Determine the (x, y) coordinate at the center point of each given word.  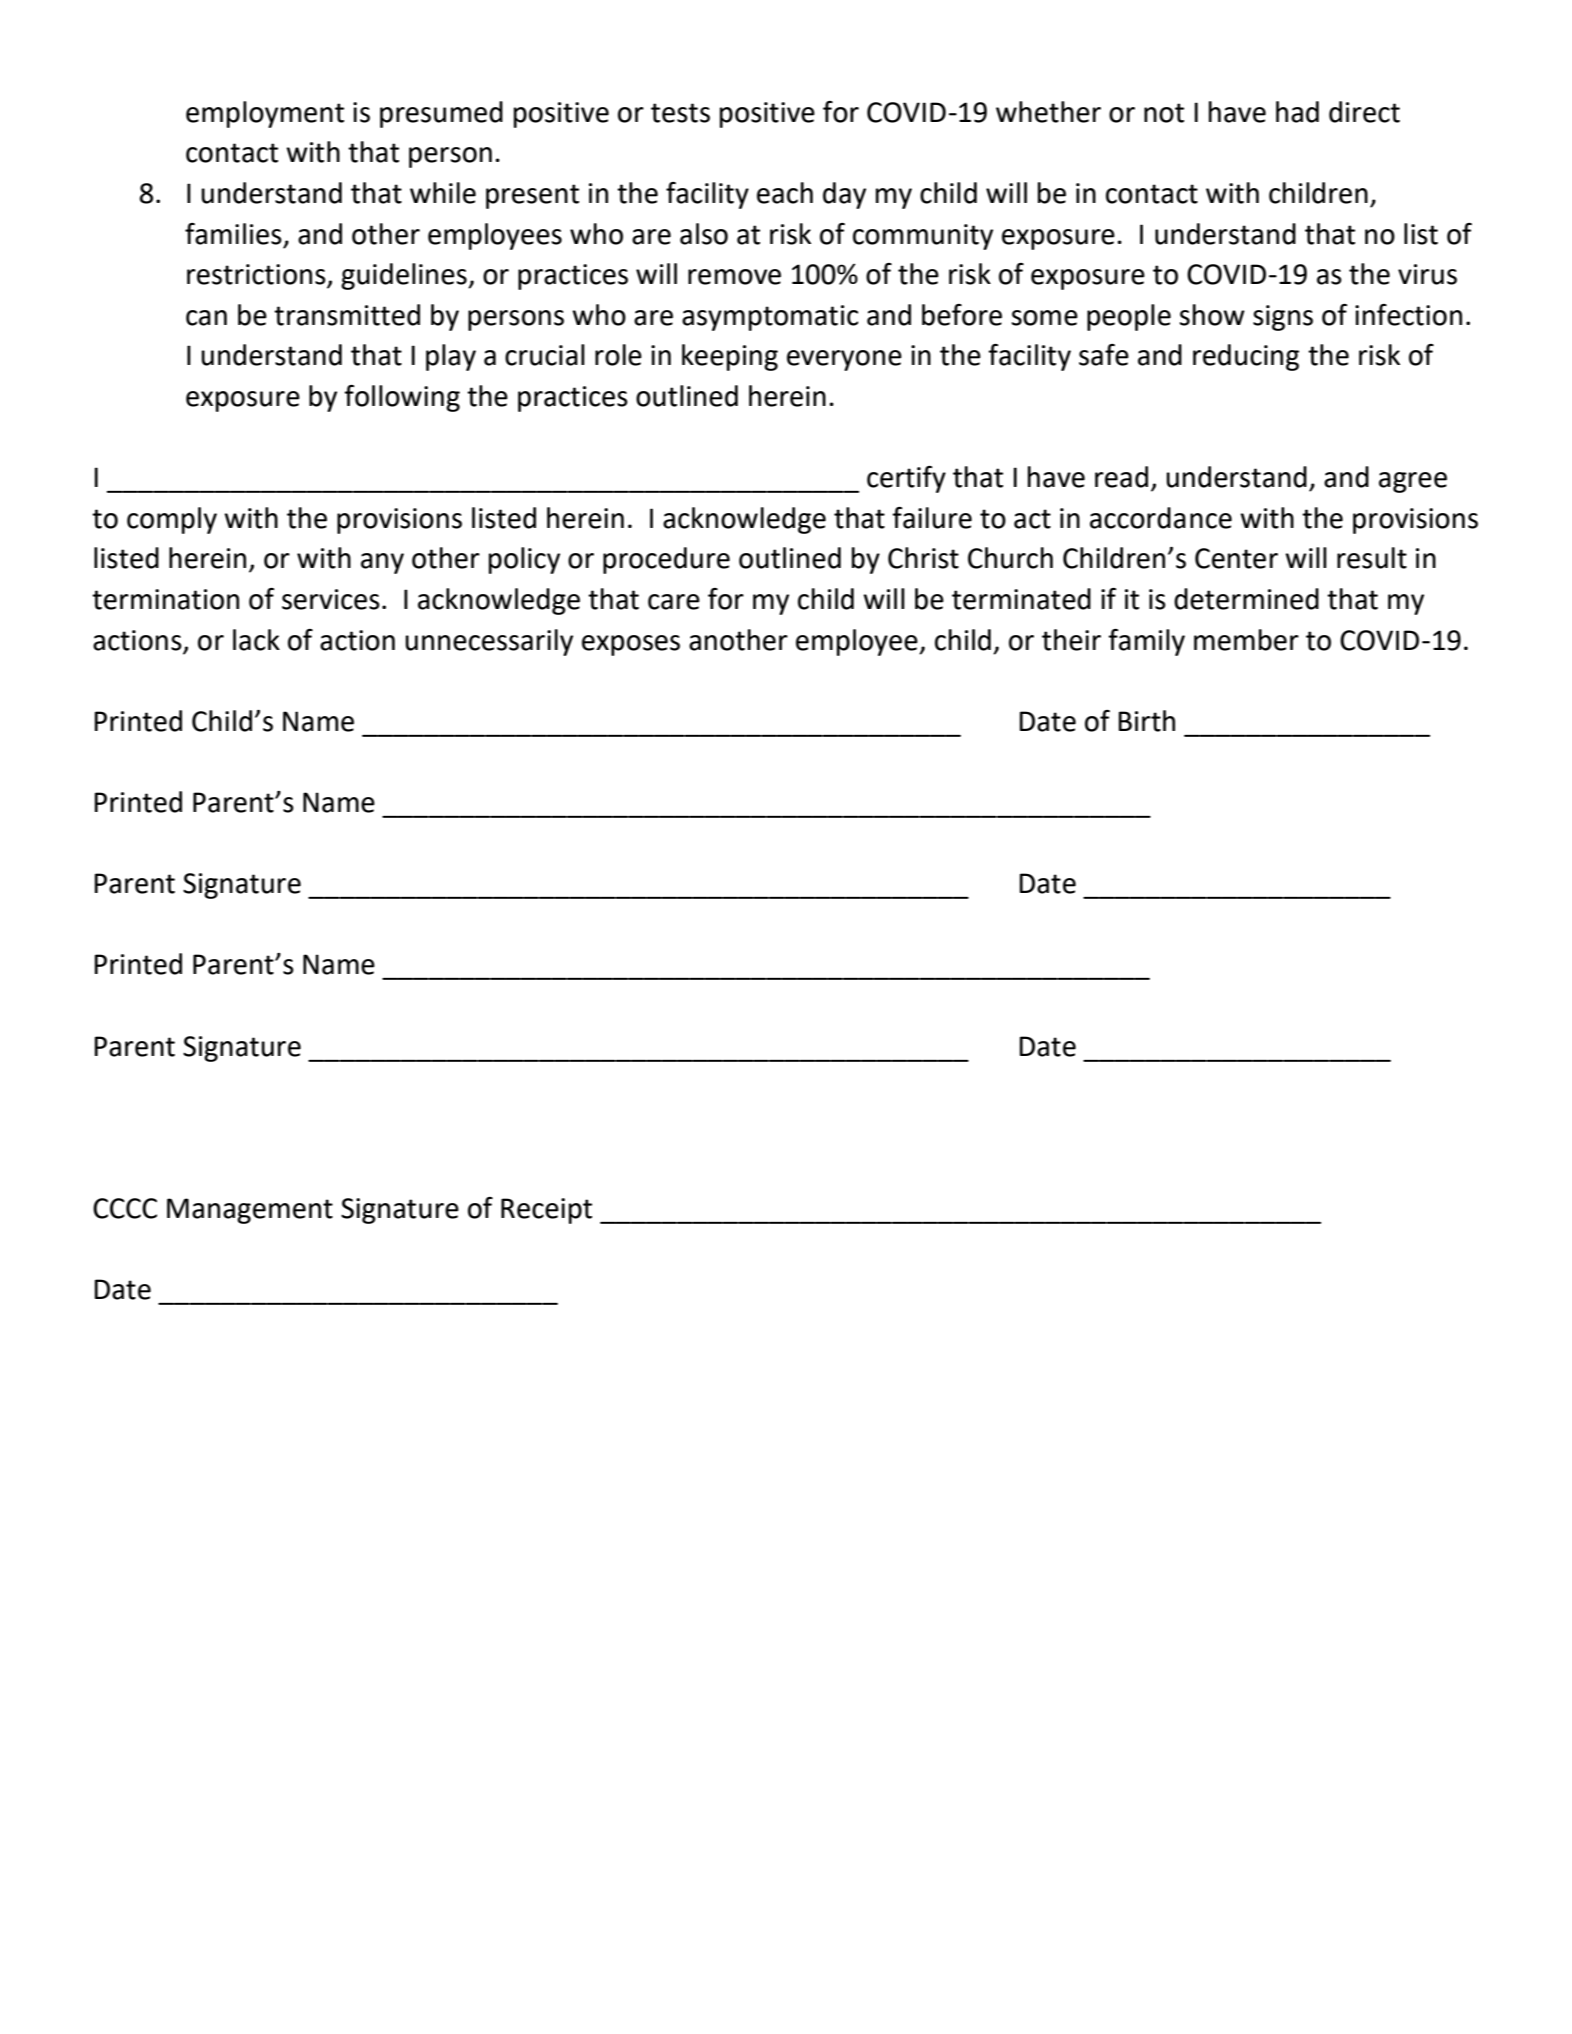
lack (256, 640)
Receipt (546, 1211)
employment (265, 114)
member (1246, 640)
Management (250, 1211)
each (785, 193)
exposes (631, 645)
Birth (1146, 721)
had (1297, 112)
